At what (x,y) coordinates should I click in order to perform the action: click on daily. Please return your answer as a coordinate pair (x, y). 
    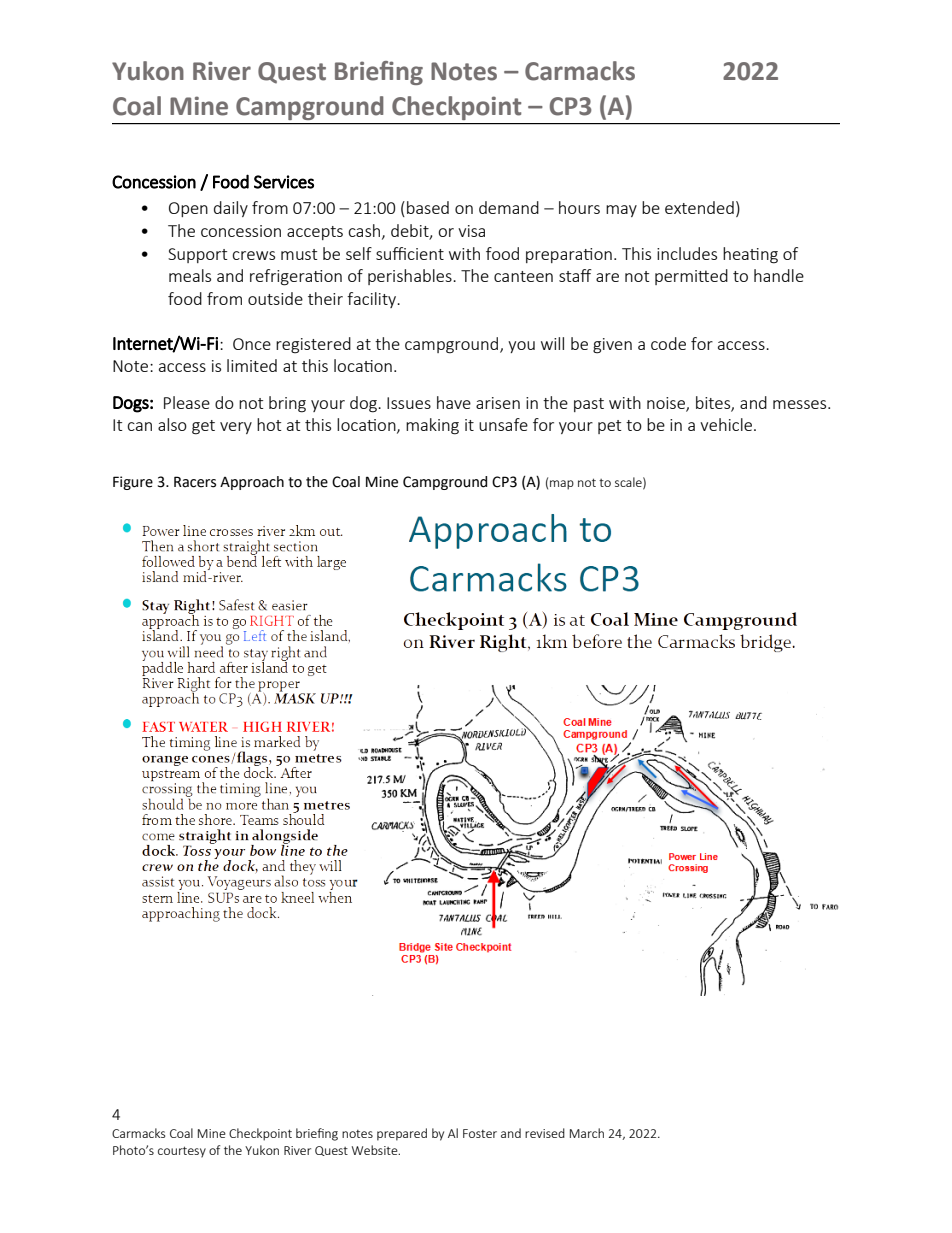
    Looking at the image, I should click on (231, 209).
